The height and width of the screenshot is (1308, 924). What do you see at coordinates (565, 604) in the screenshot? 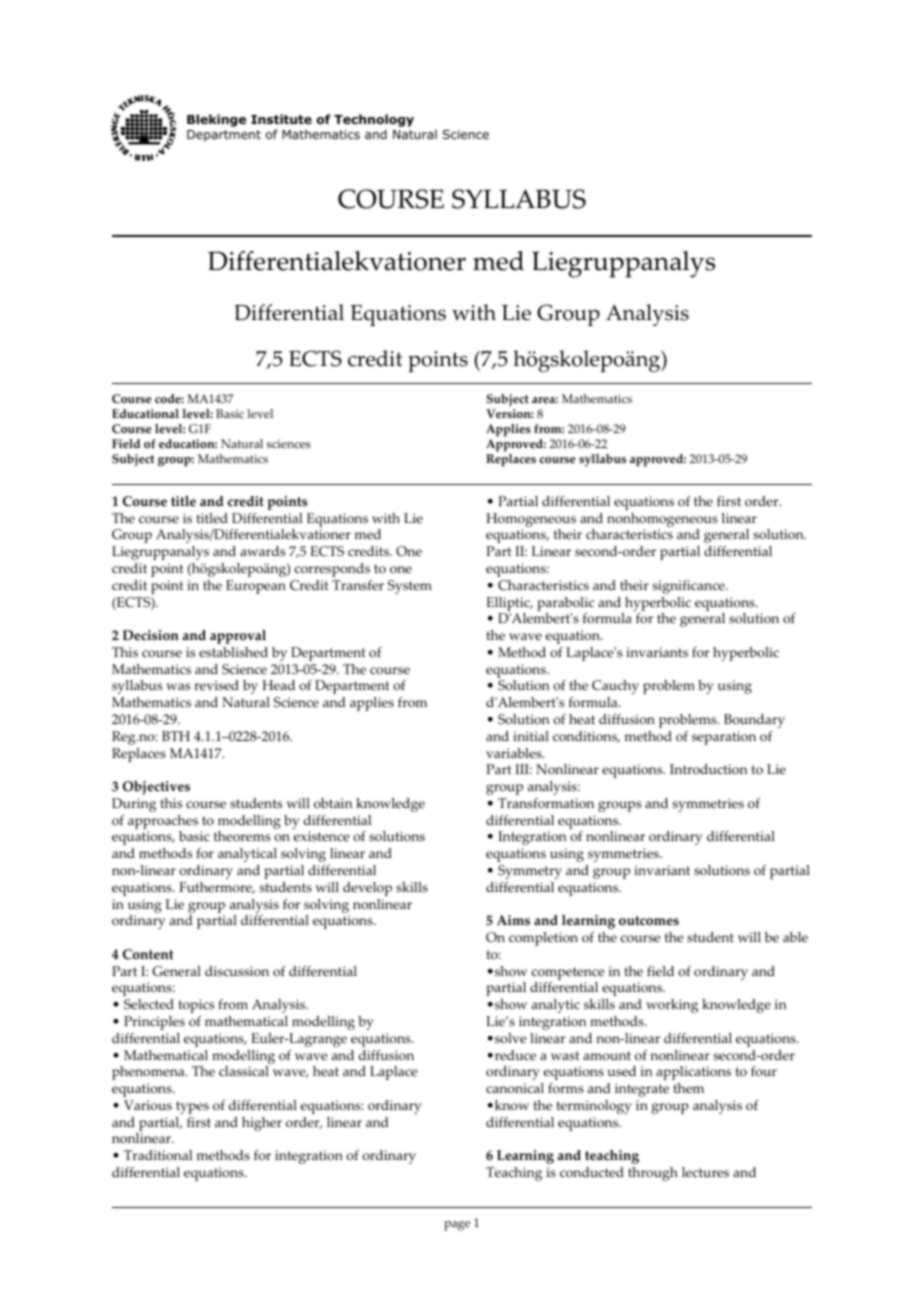
I see `parabolic` at bounding box center [565, 604].
